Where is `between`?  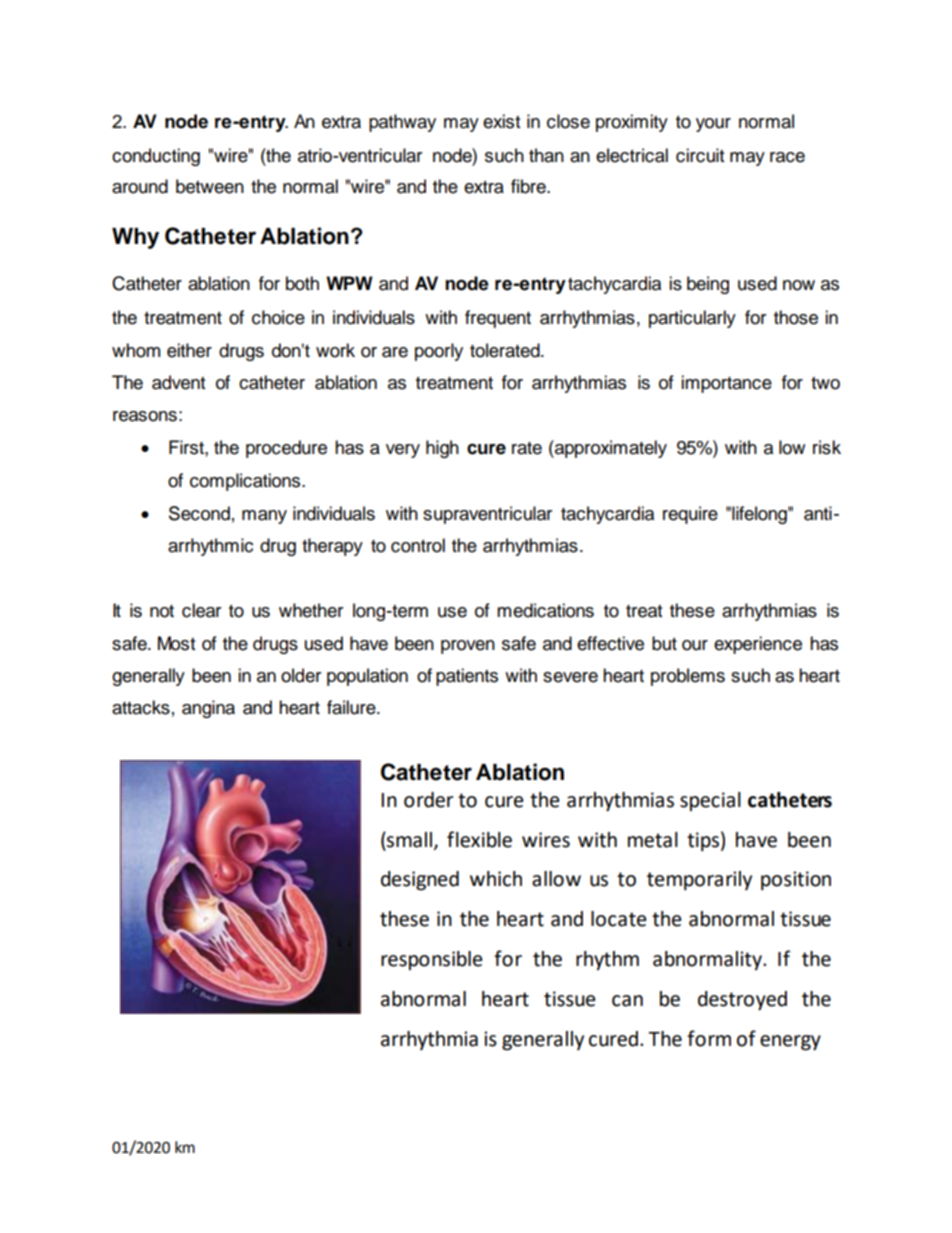 between is located at coordinates (210, 186).
